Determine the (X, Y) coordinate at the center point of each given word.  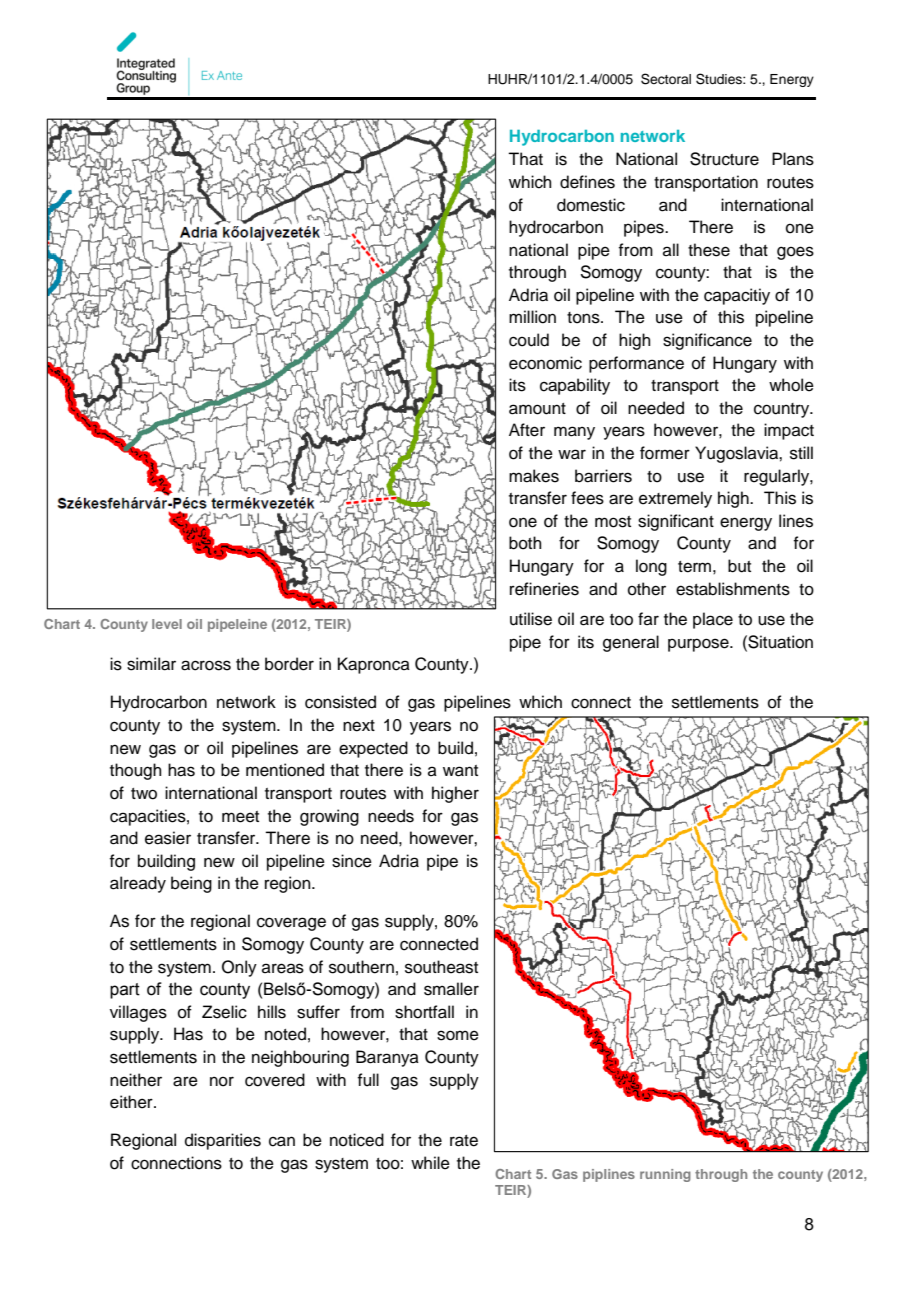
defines (587, 182)
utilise (531, 619)
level (167, 624)
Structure (724, 159)
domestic (591, 205)
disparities (223, 1141)
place (713, 620)
